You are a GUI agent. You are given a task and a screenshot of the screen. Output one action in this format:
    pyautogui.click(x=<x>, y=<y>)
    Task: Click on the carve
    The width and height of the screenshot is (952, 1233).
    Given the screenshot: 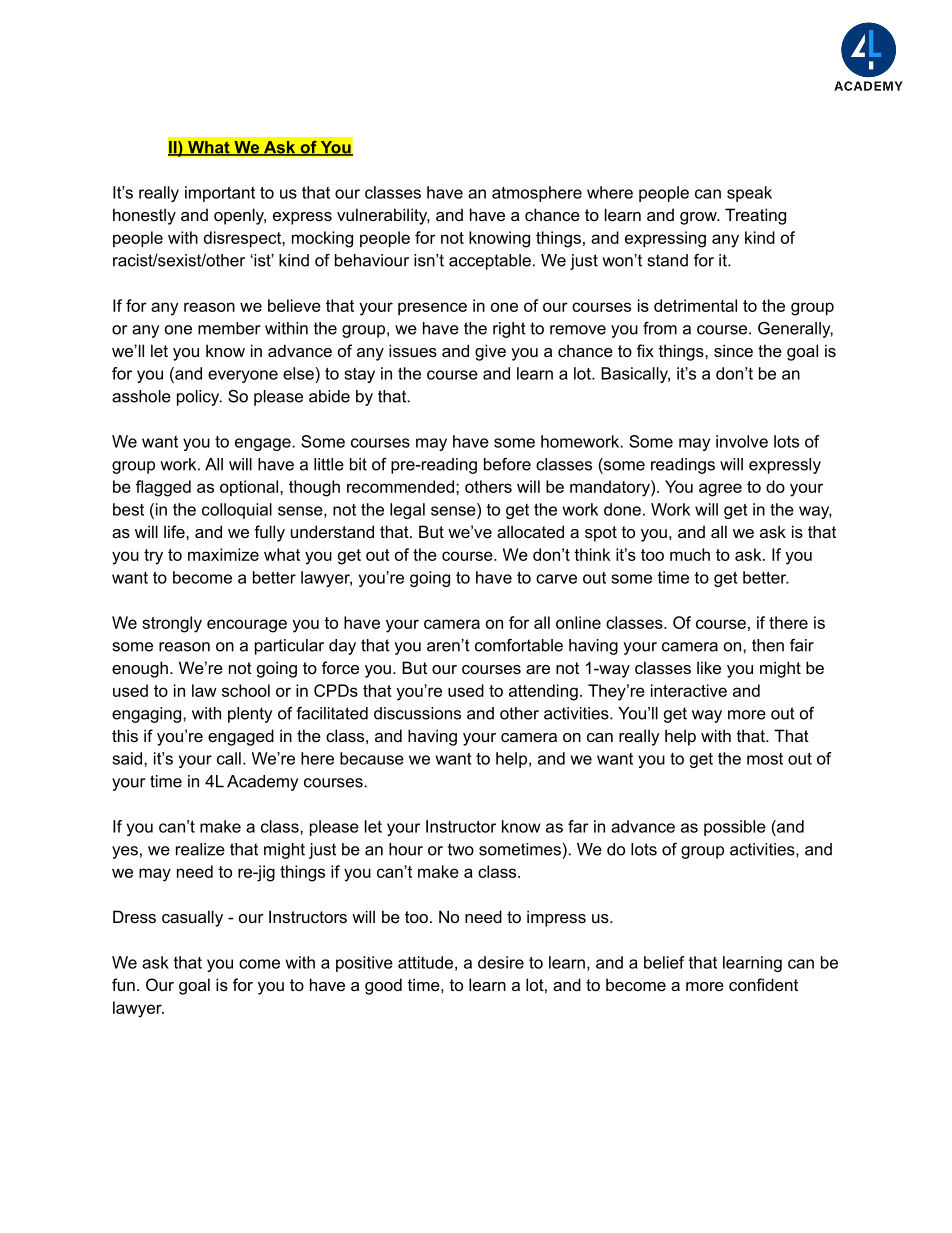 What is the action you would take?
    pyautogui.click(x=556, y=579)
